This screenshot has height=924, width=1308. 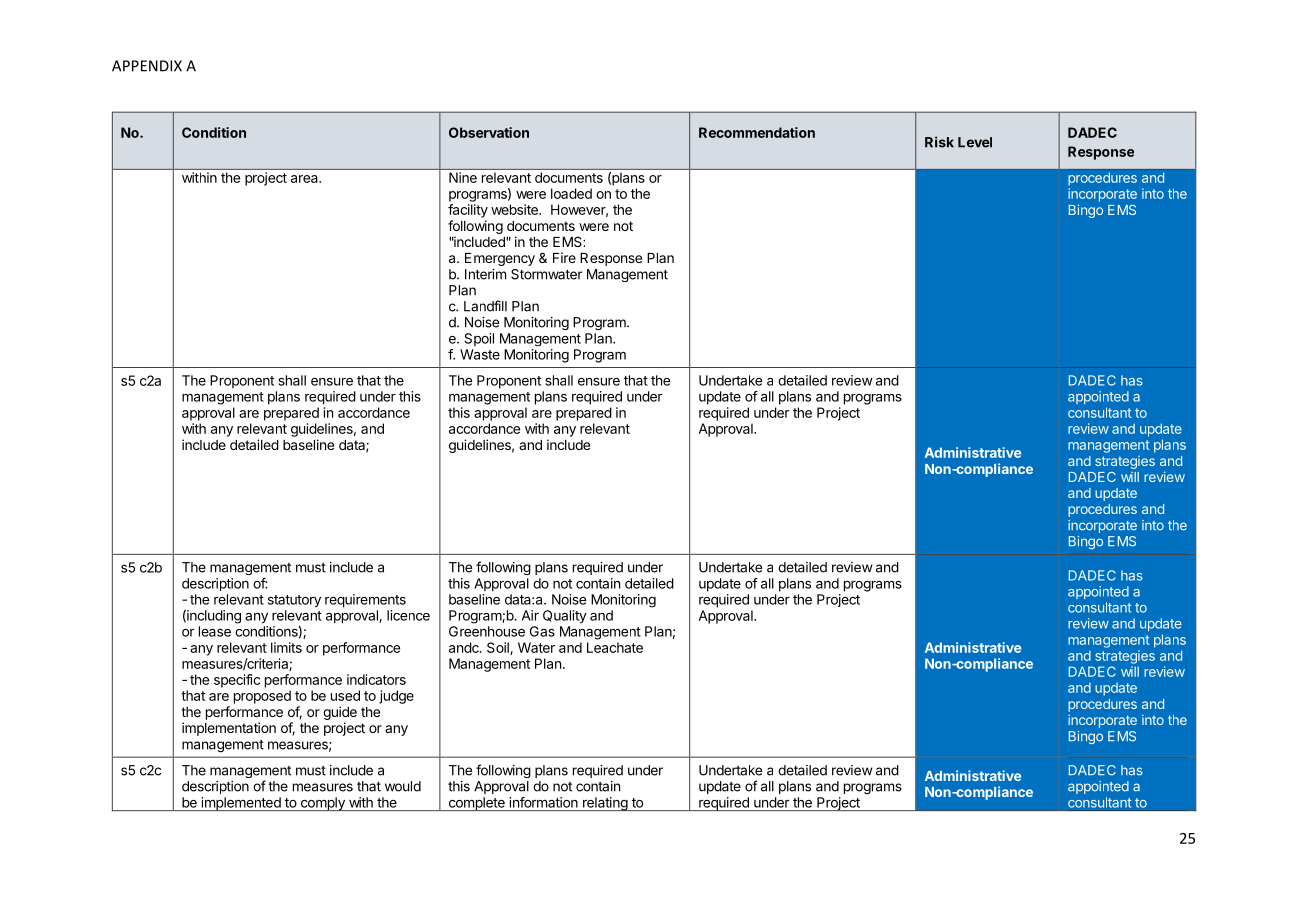 I want to click on implemented, so click(x=241, y=804).
